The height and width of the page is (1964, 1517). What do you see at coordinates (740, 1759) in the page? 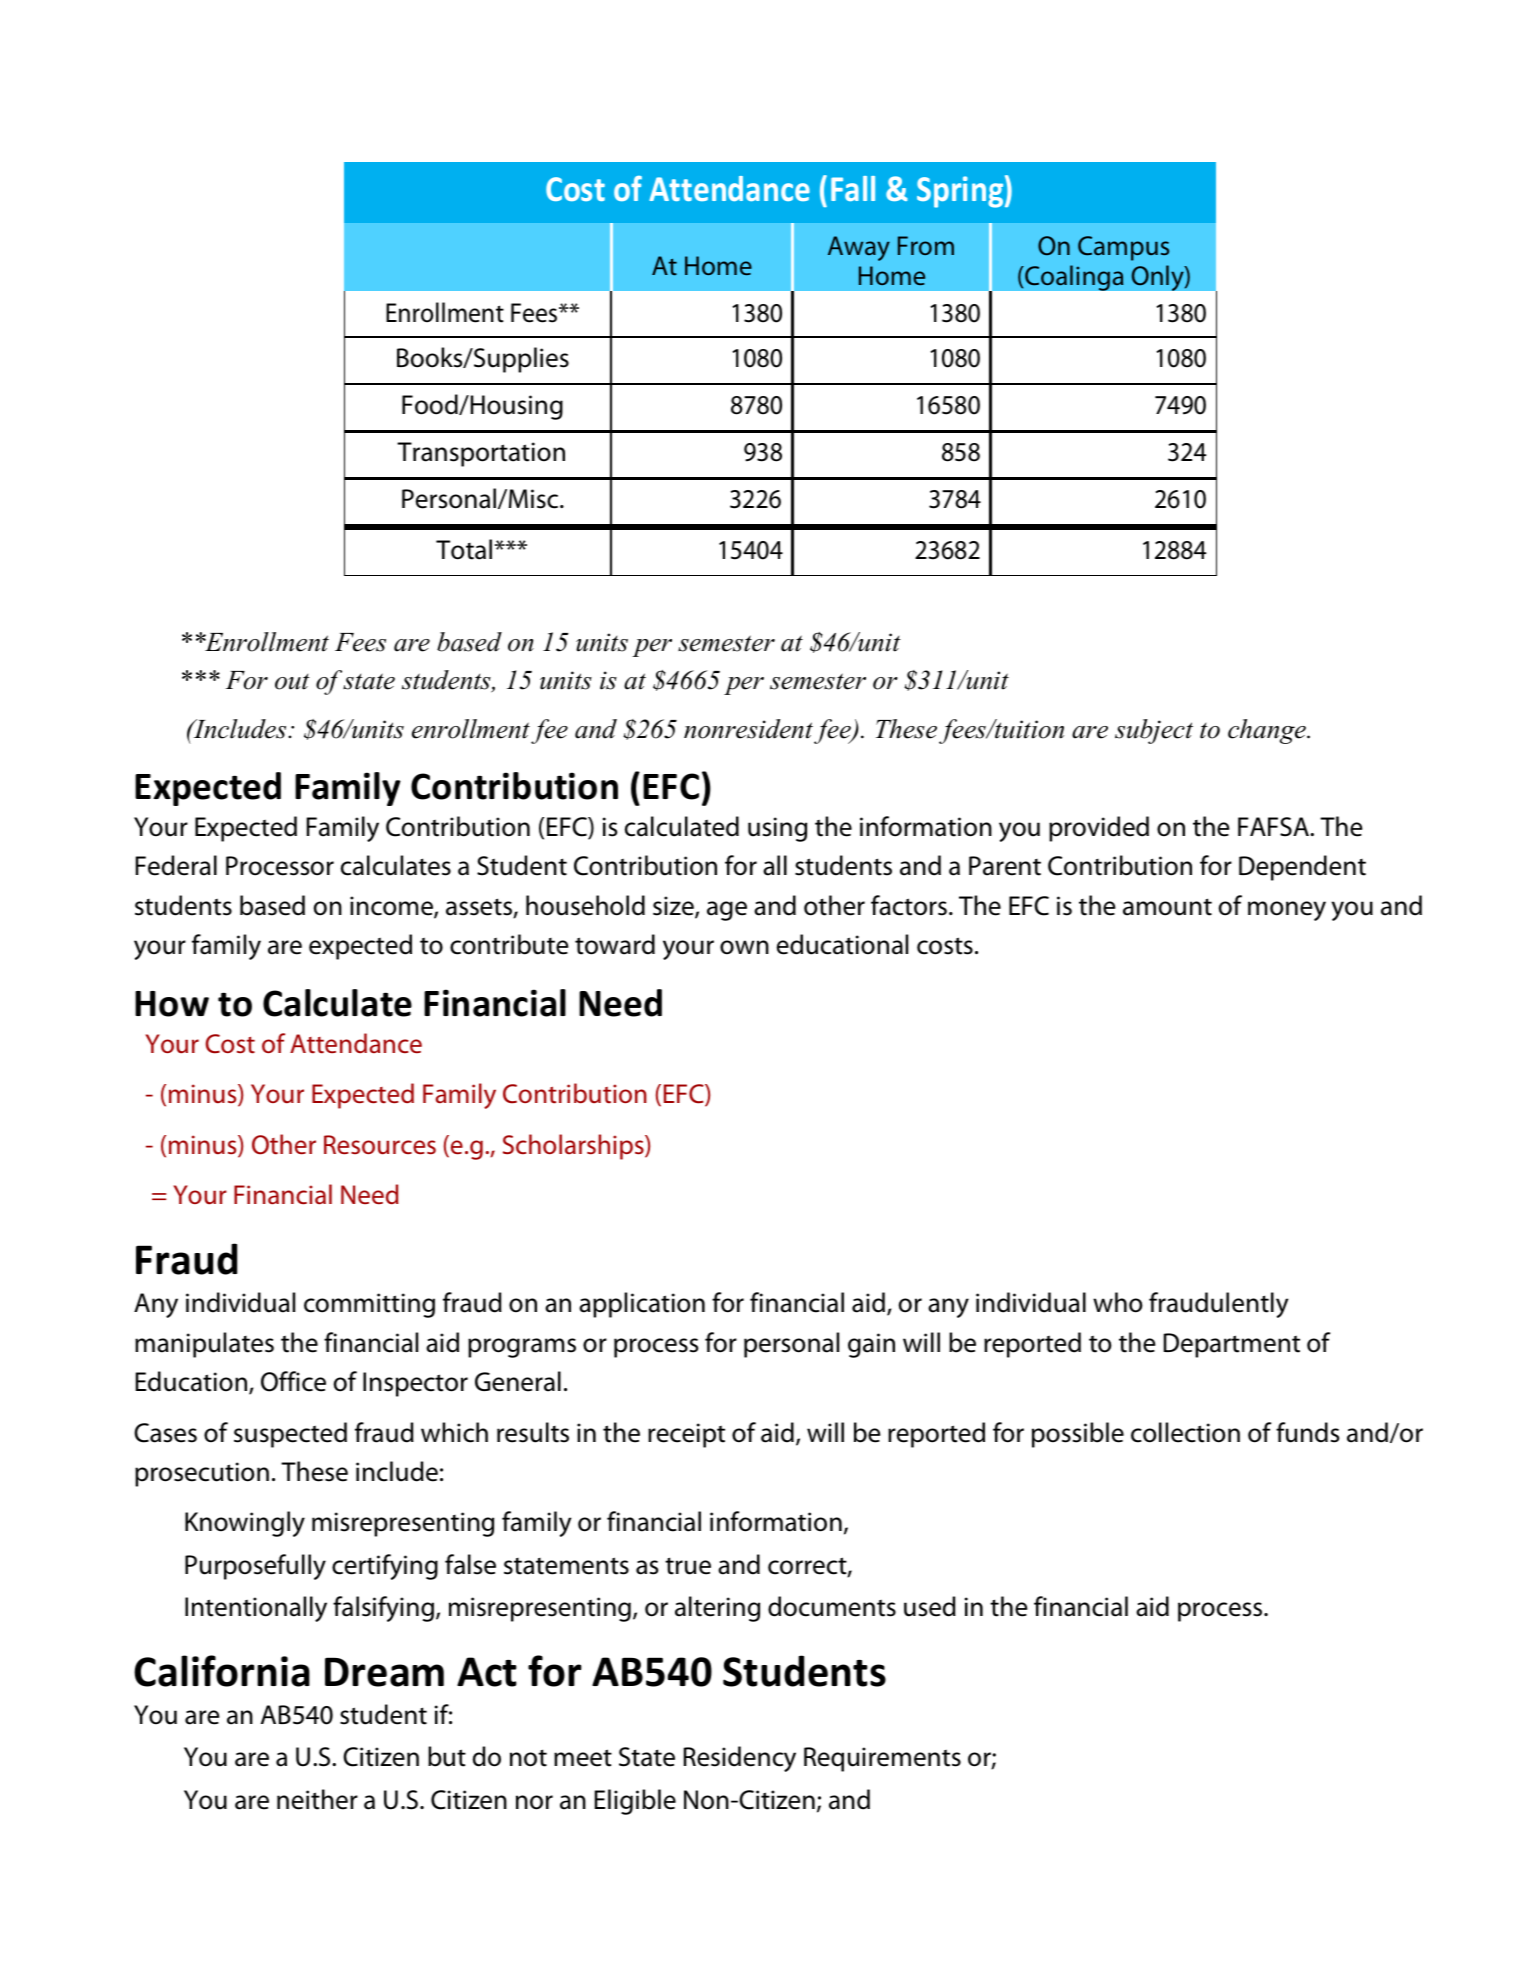
I see `Residency` at bounding box center [740, 1759].
